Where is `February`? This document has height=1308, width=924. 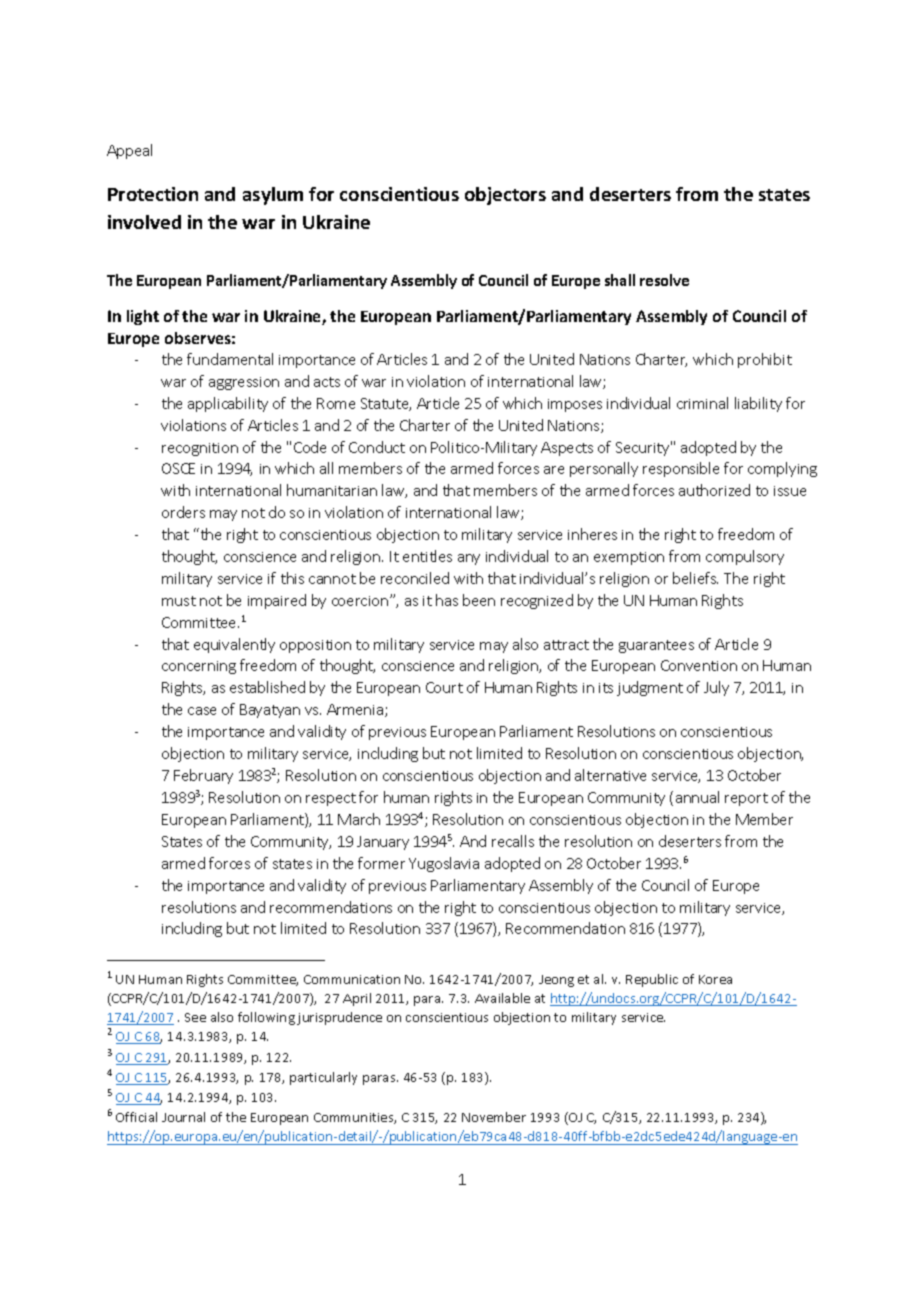 February is located at coordinates (203, 776).
